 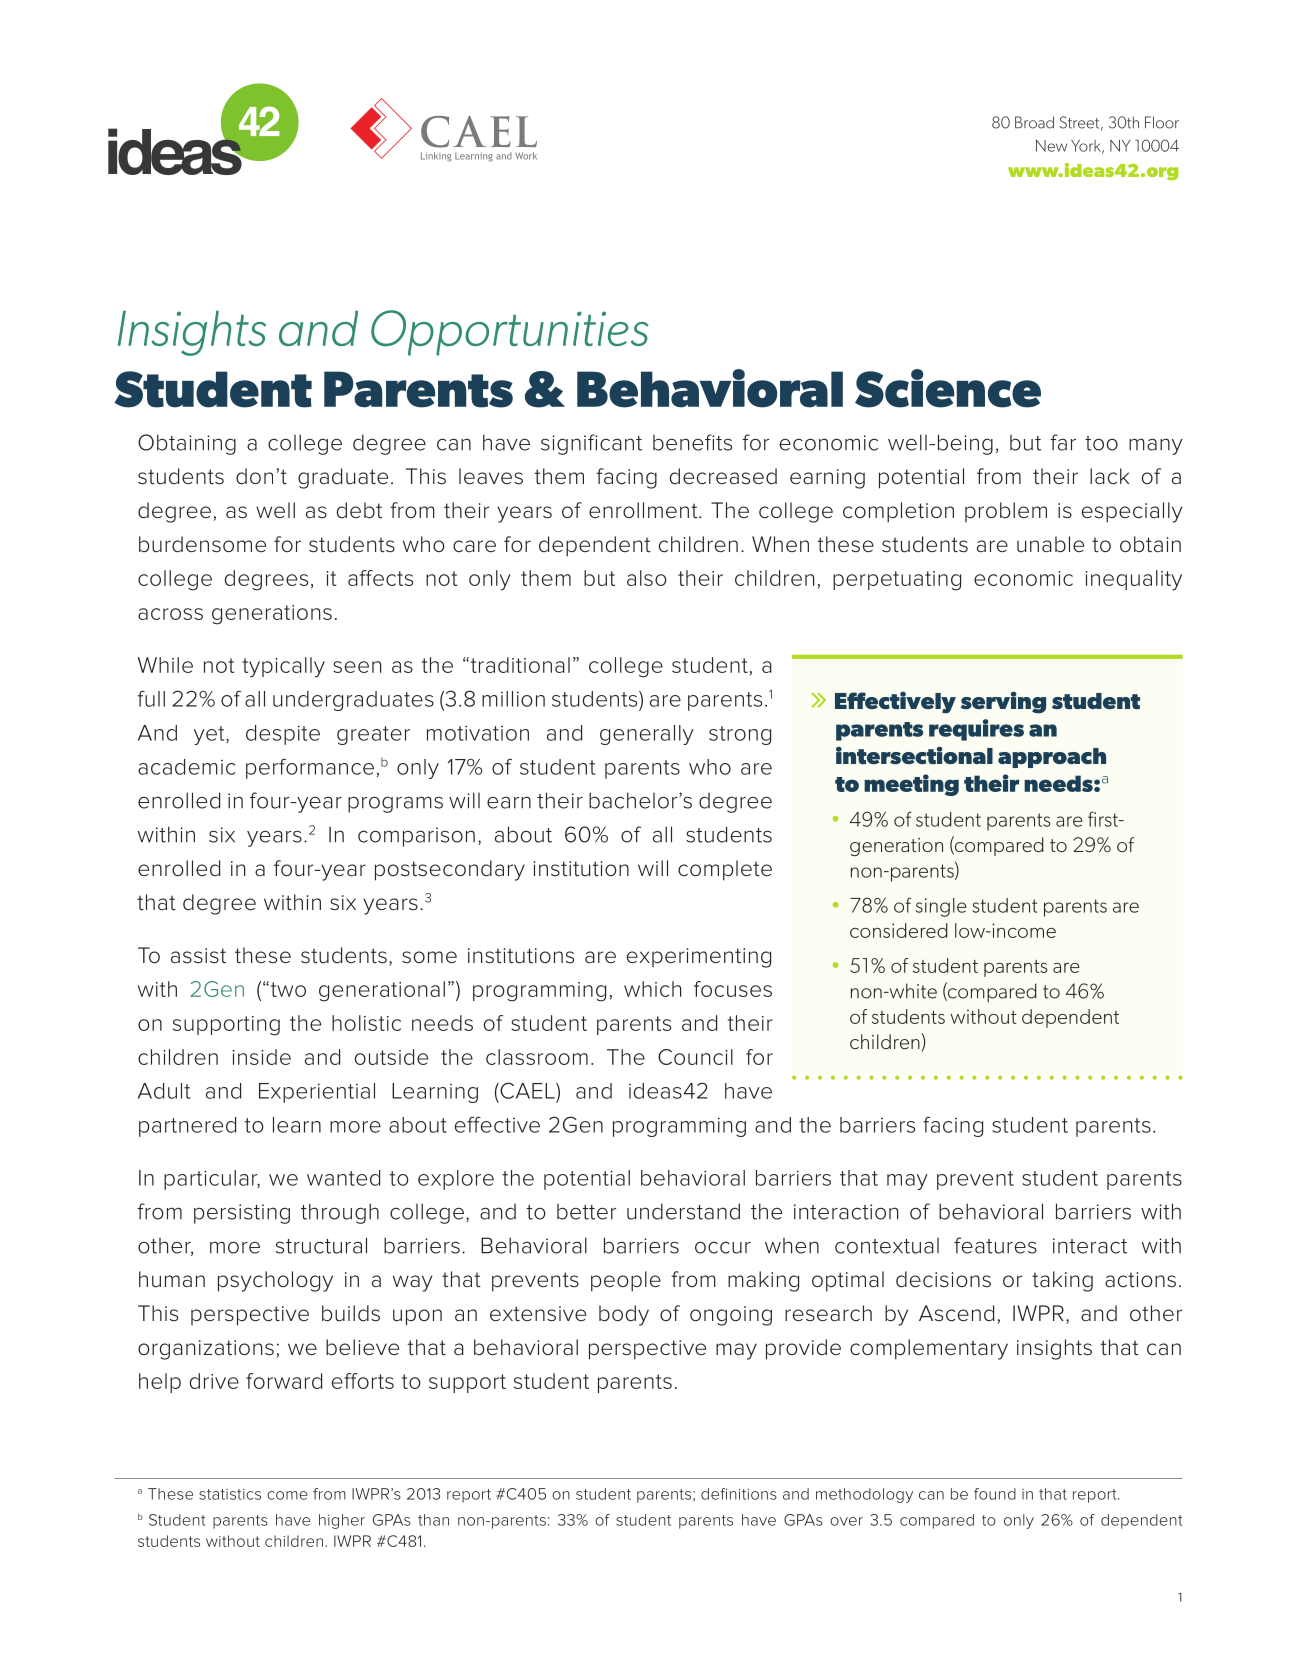 What do you see at coordinates (683, 1211) in the screenshot?
I see `understand` at bounding box center [683, 1211].
